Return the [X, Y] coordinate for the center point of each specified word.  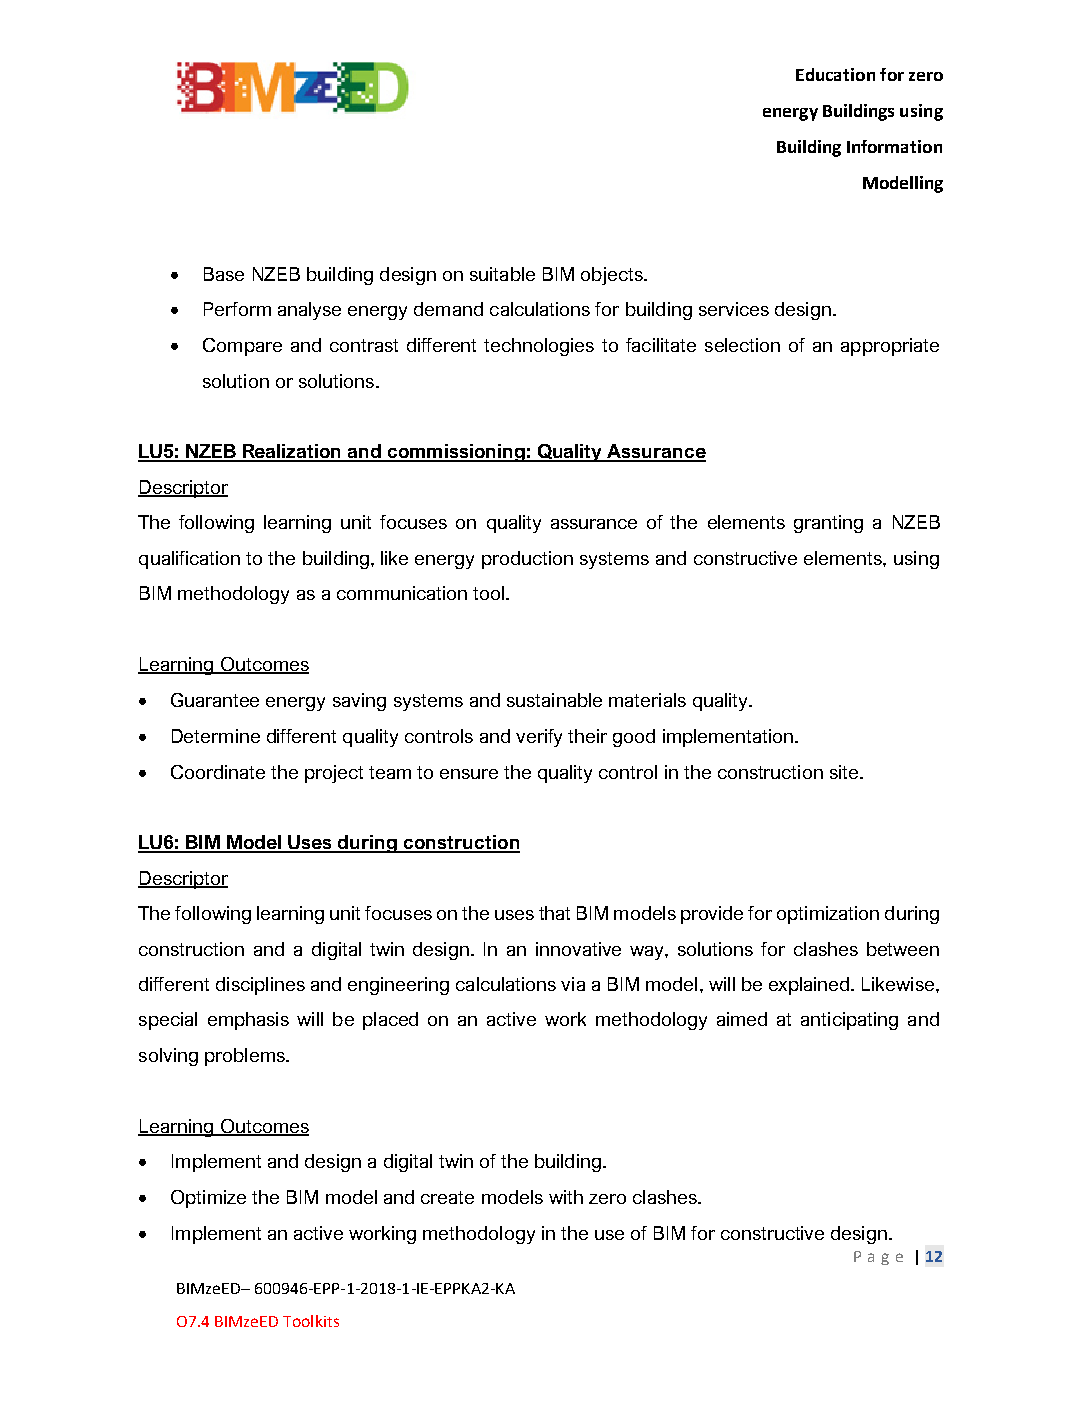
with [566, 1197]
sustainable [554, 700]
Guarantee [215, 700]
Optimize [208, 1199]
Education [835, 74]
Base [224, 274]
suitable [502, 274]
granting [828, 524]
